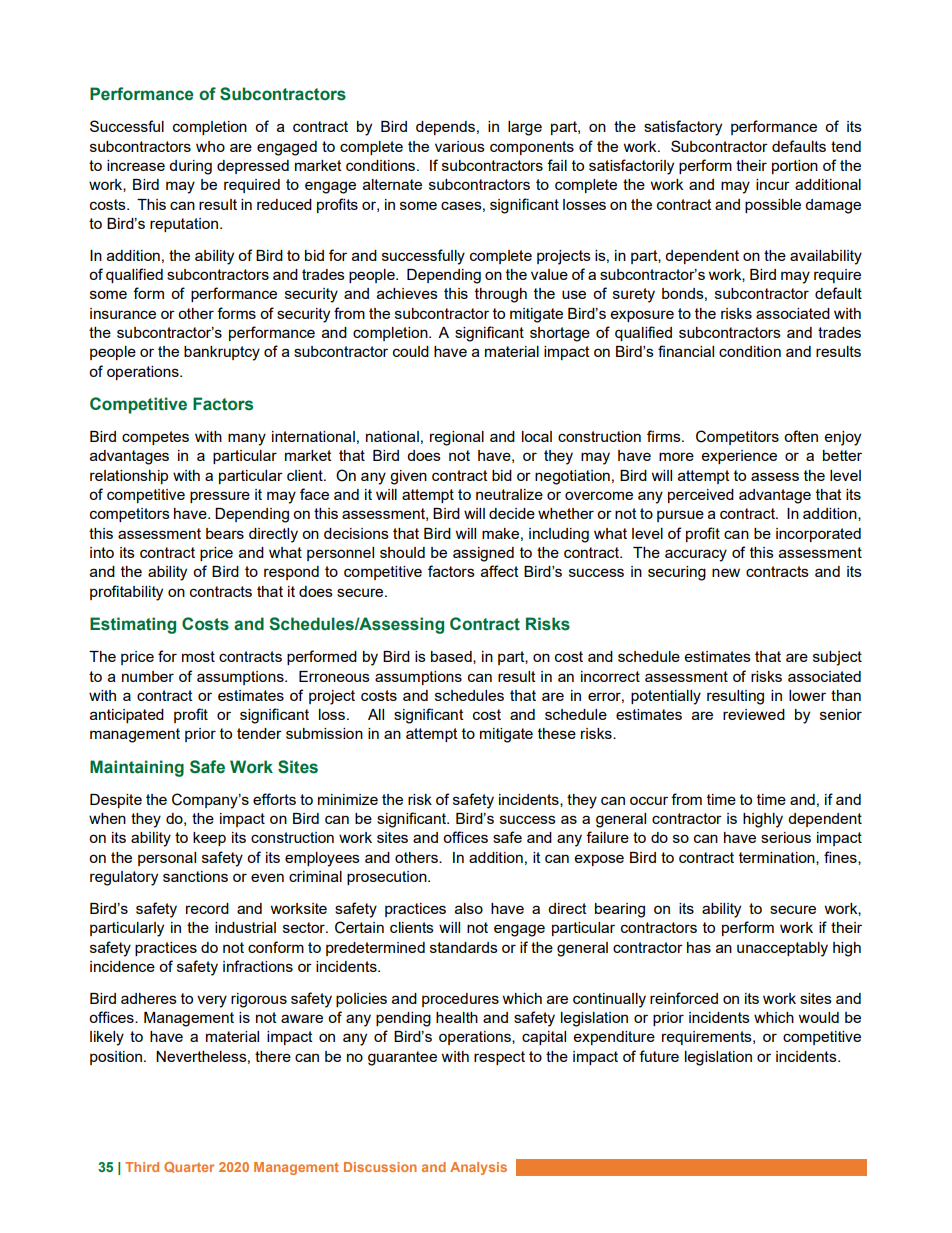  I want to click on most, so click(198, 656).
